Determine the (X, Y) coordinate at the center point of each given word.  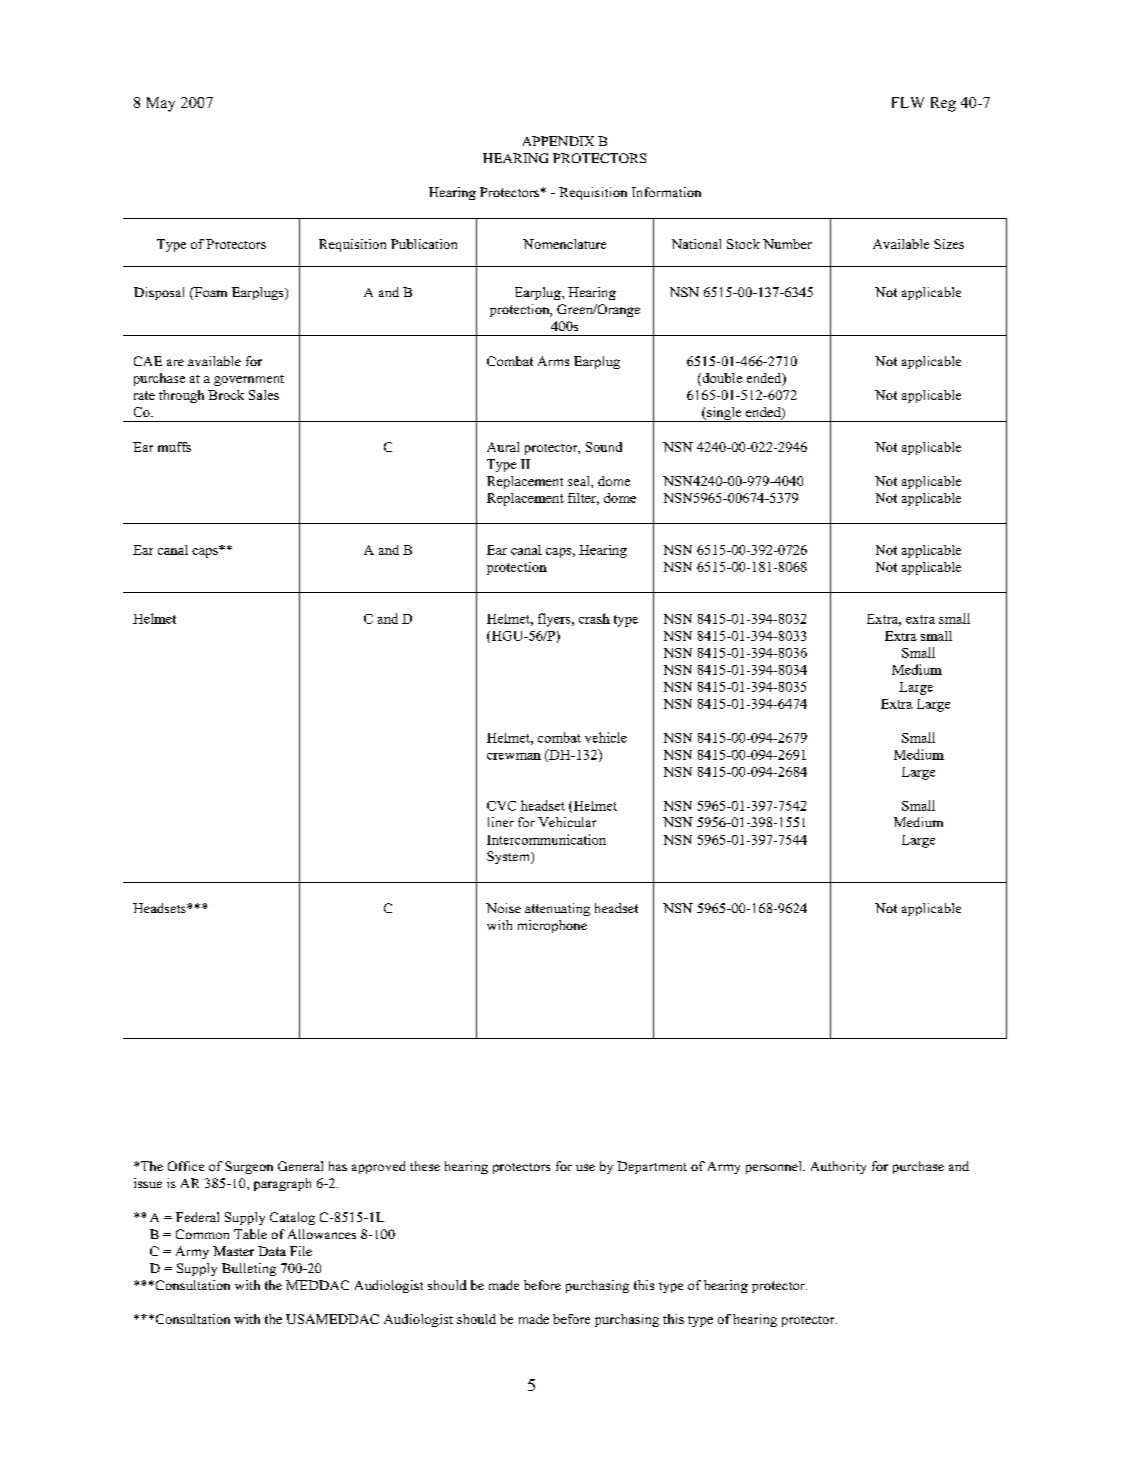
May (161, 104)
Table (250, 1234)
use (585, 1167)
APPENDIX (558, 141)
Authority (838, 1167)
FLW (908, 102)
